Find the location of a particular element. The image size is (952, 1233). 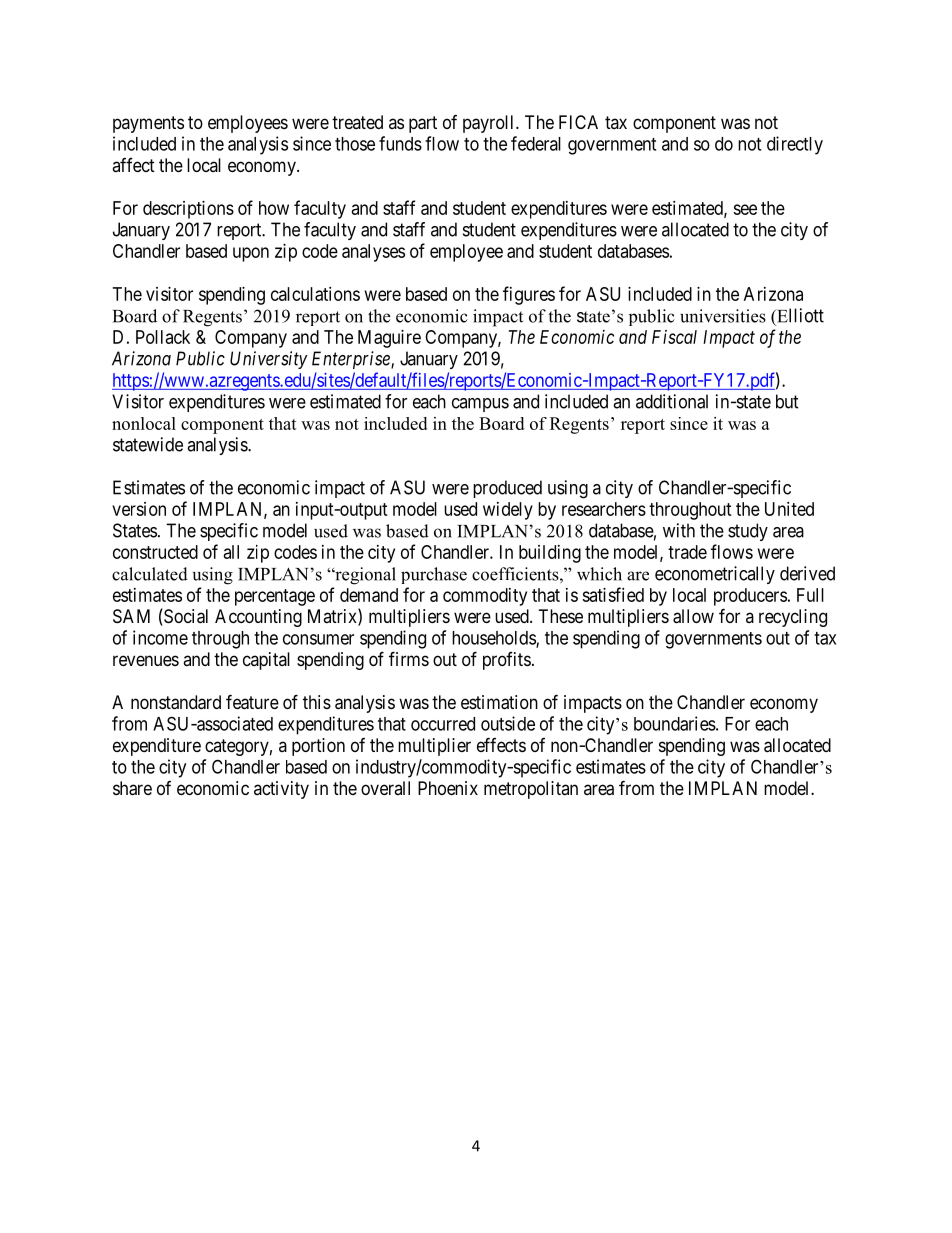

activity is located at coordinates (281, 790).
